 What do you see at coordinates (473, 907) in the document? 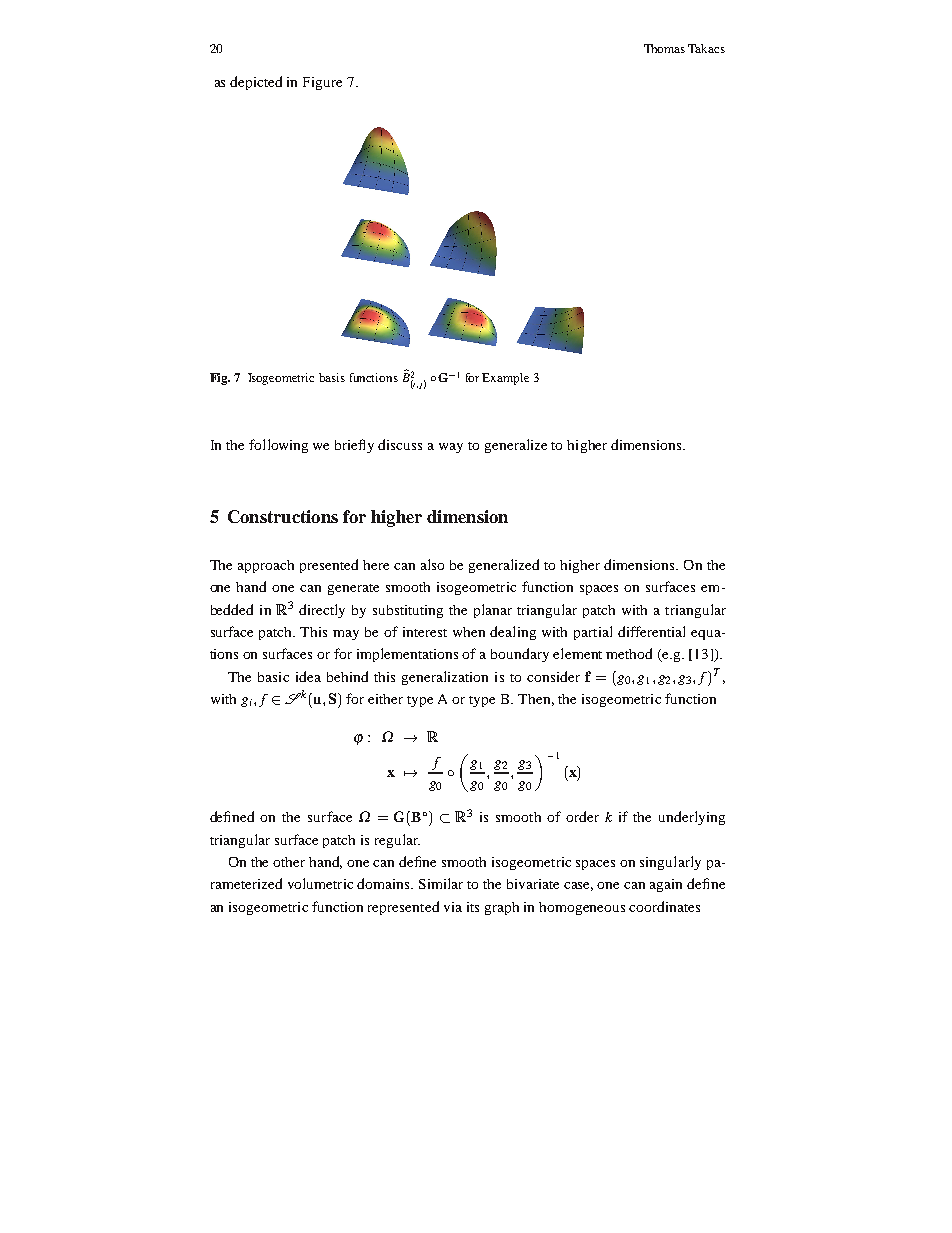
I see `its` at bounding box center [473, 907].
